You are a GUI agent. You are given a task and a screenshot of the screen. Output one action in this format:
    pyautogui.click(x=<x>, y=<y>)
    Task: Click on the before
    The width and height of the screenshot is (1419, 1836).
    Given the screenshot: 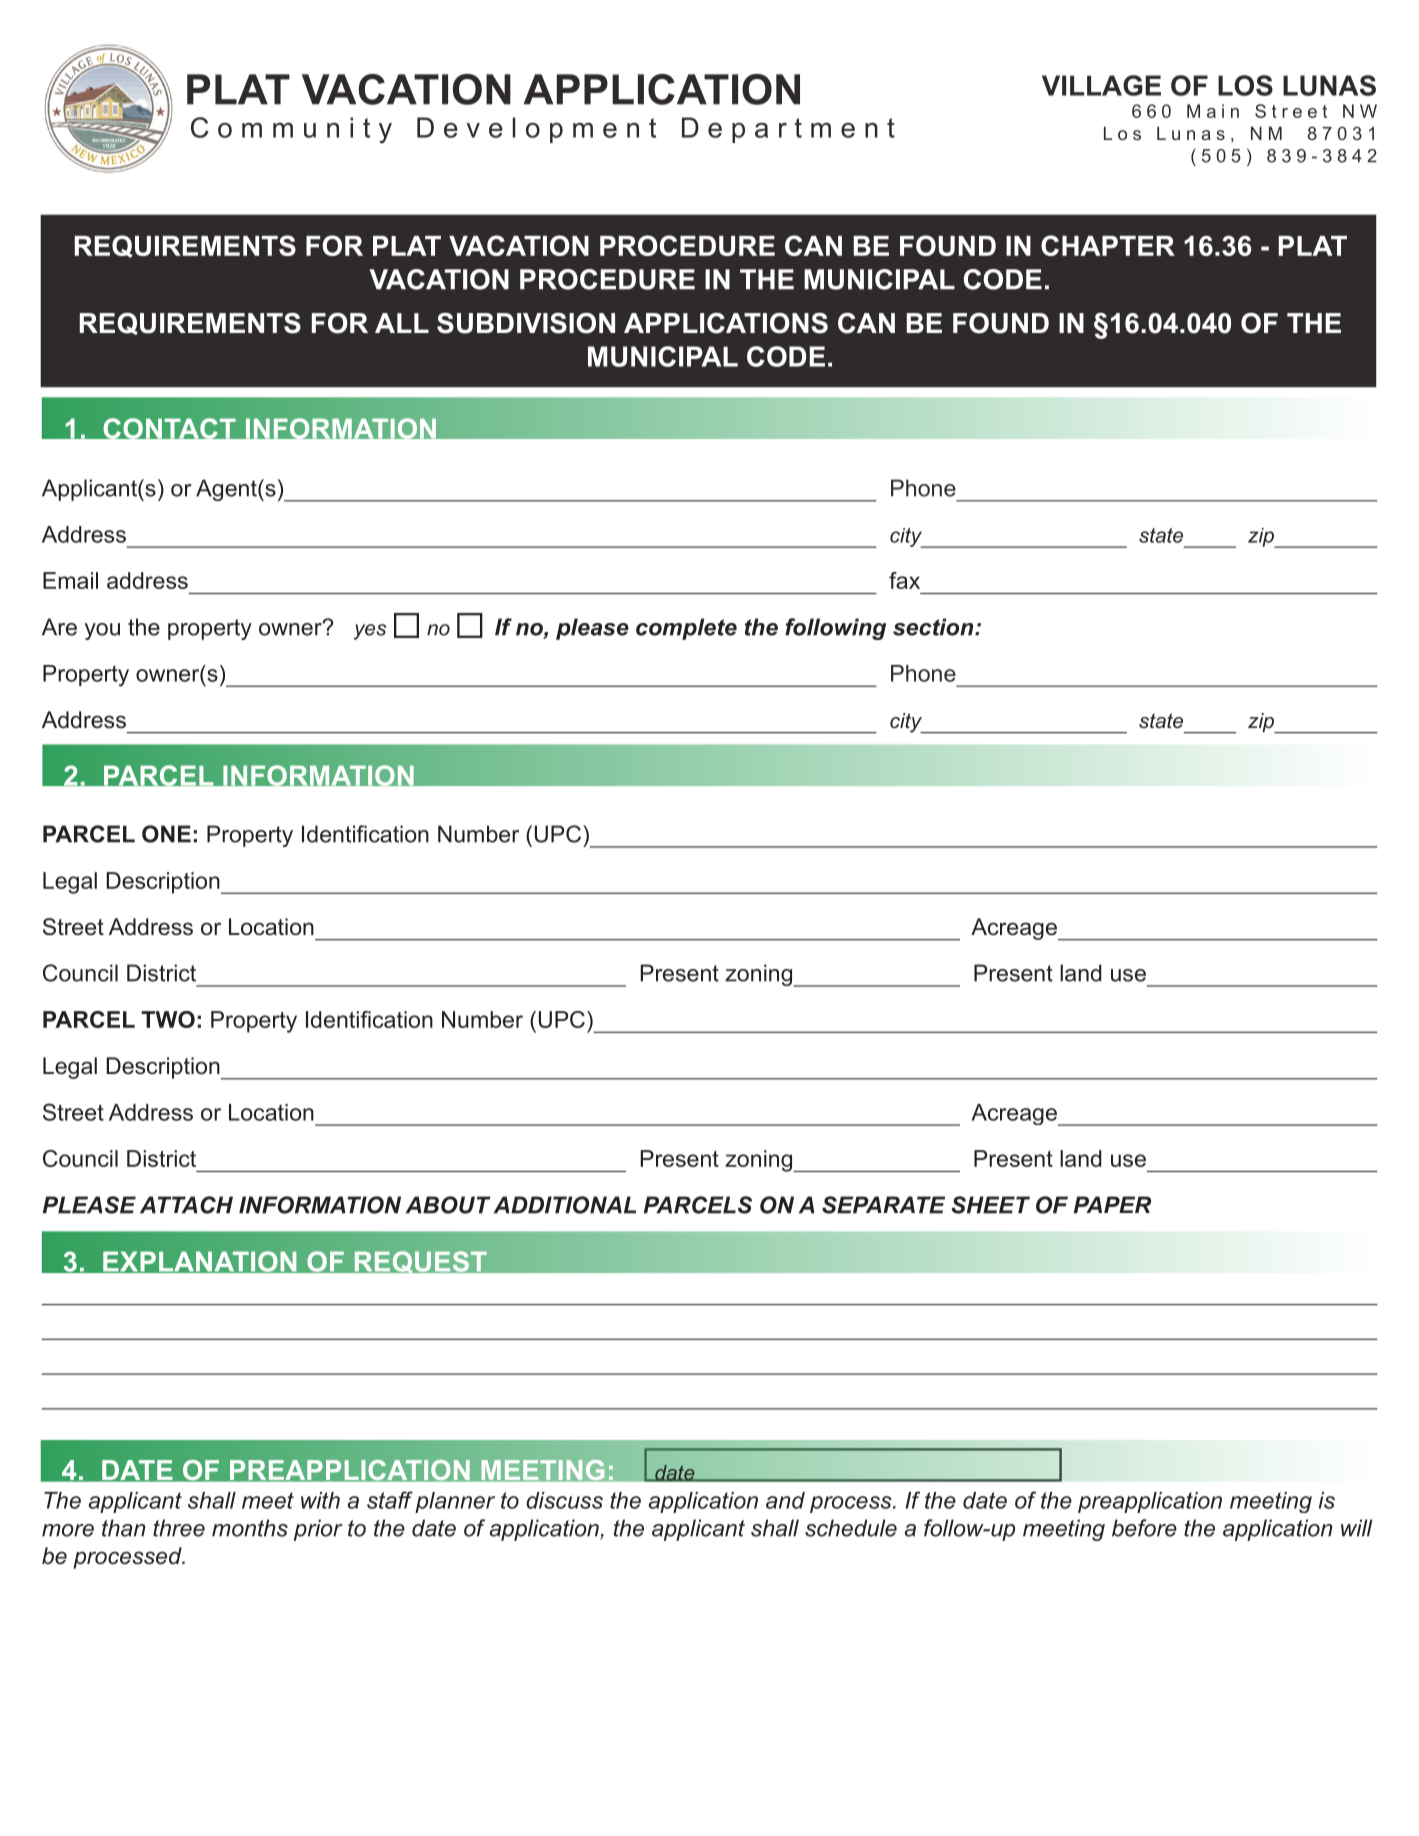 What is the action you would take?
    pyautogui.click(x=1144, y=1528)
